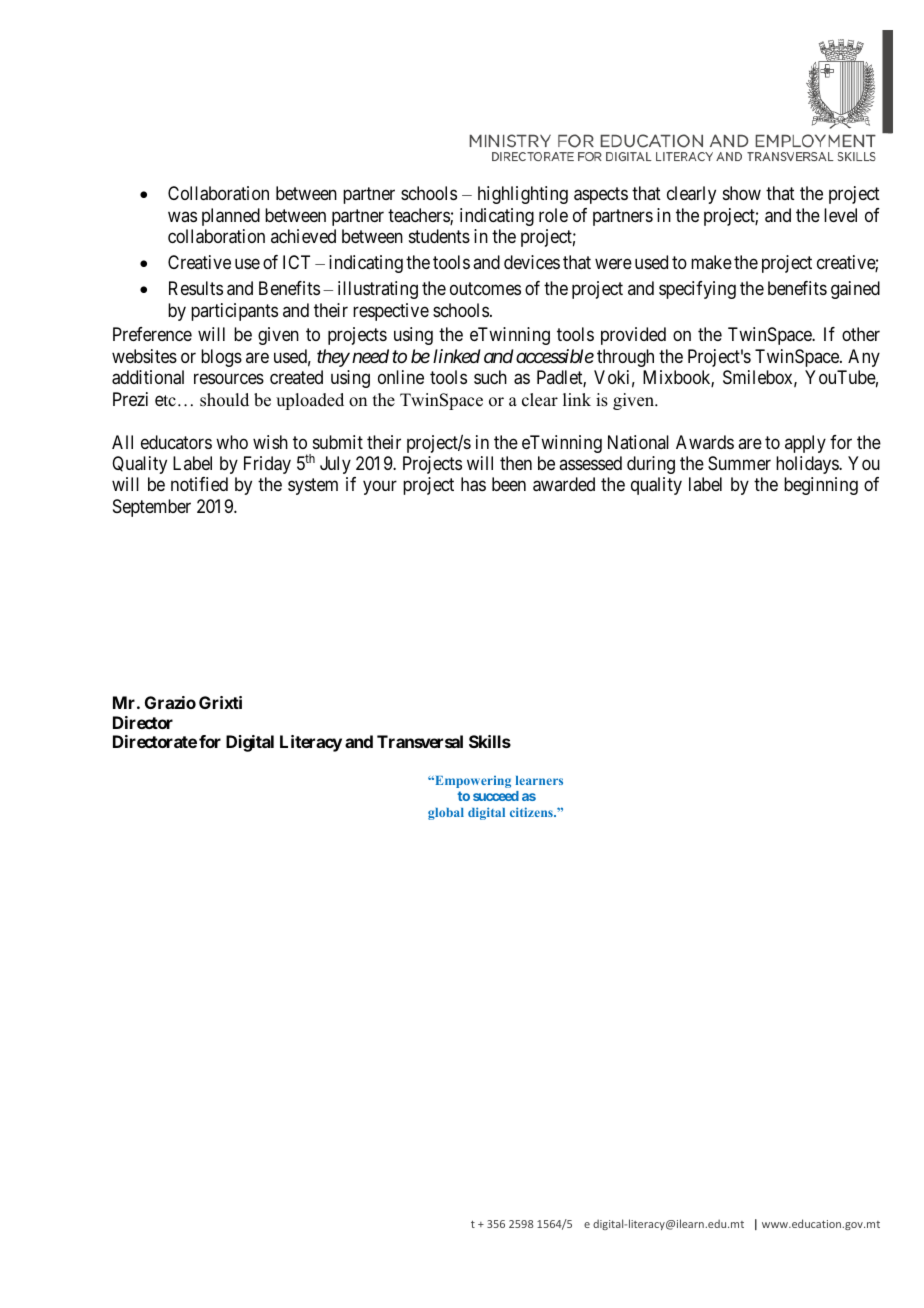 This screenshot has height=1308, width=924. Describe the element at coordinates (221, 358) in the screenshot. I see `blogs` at that location.
